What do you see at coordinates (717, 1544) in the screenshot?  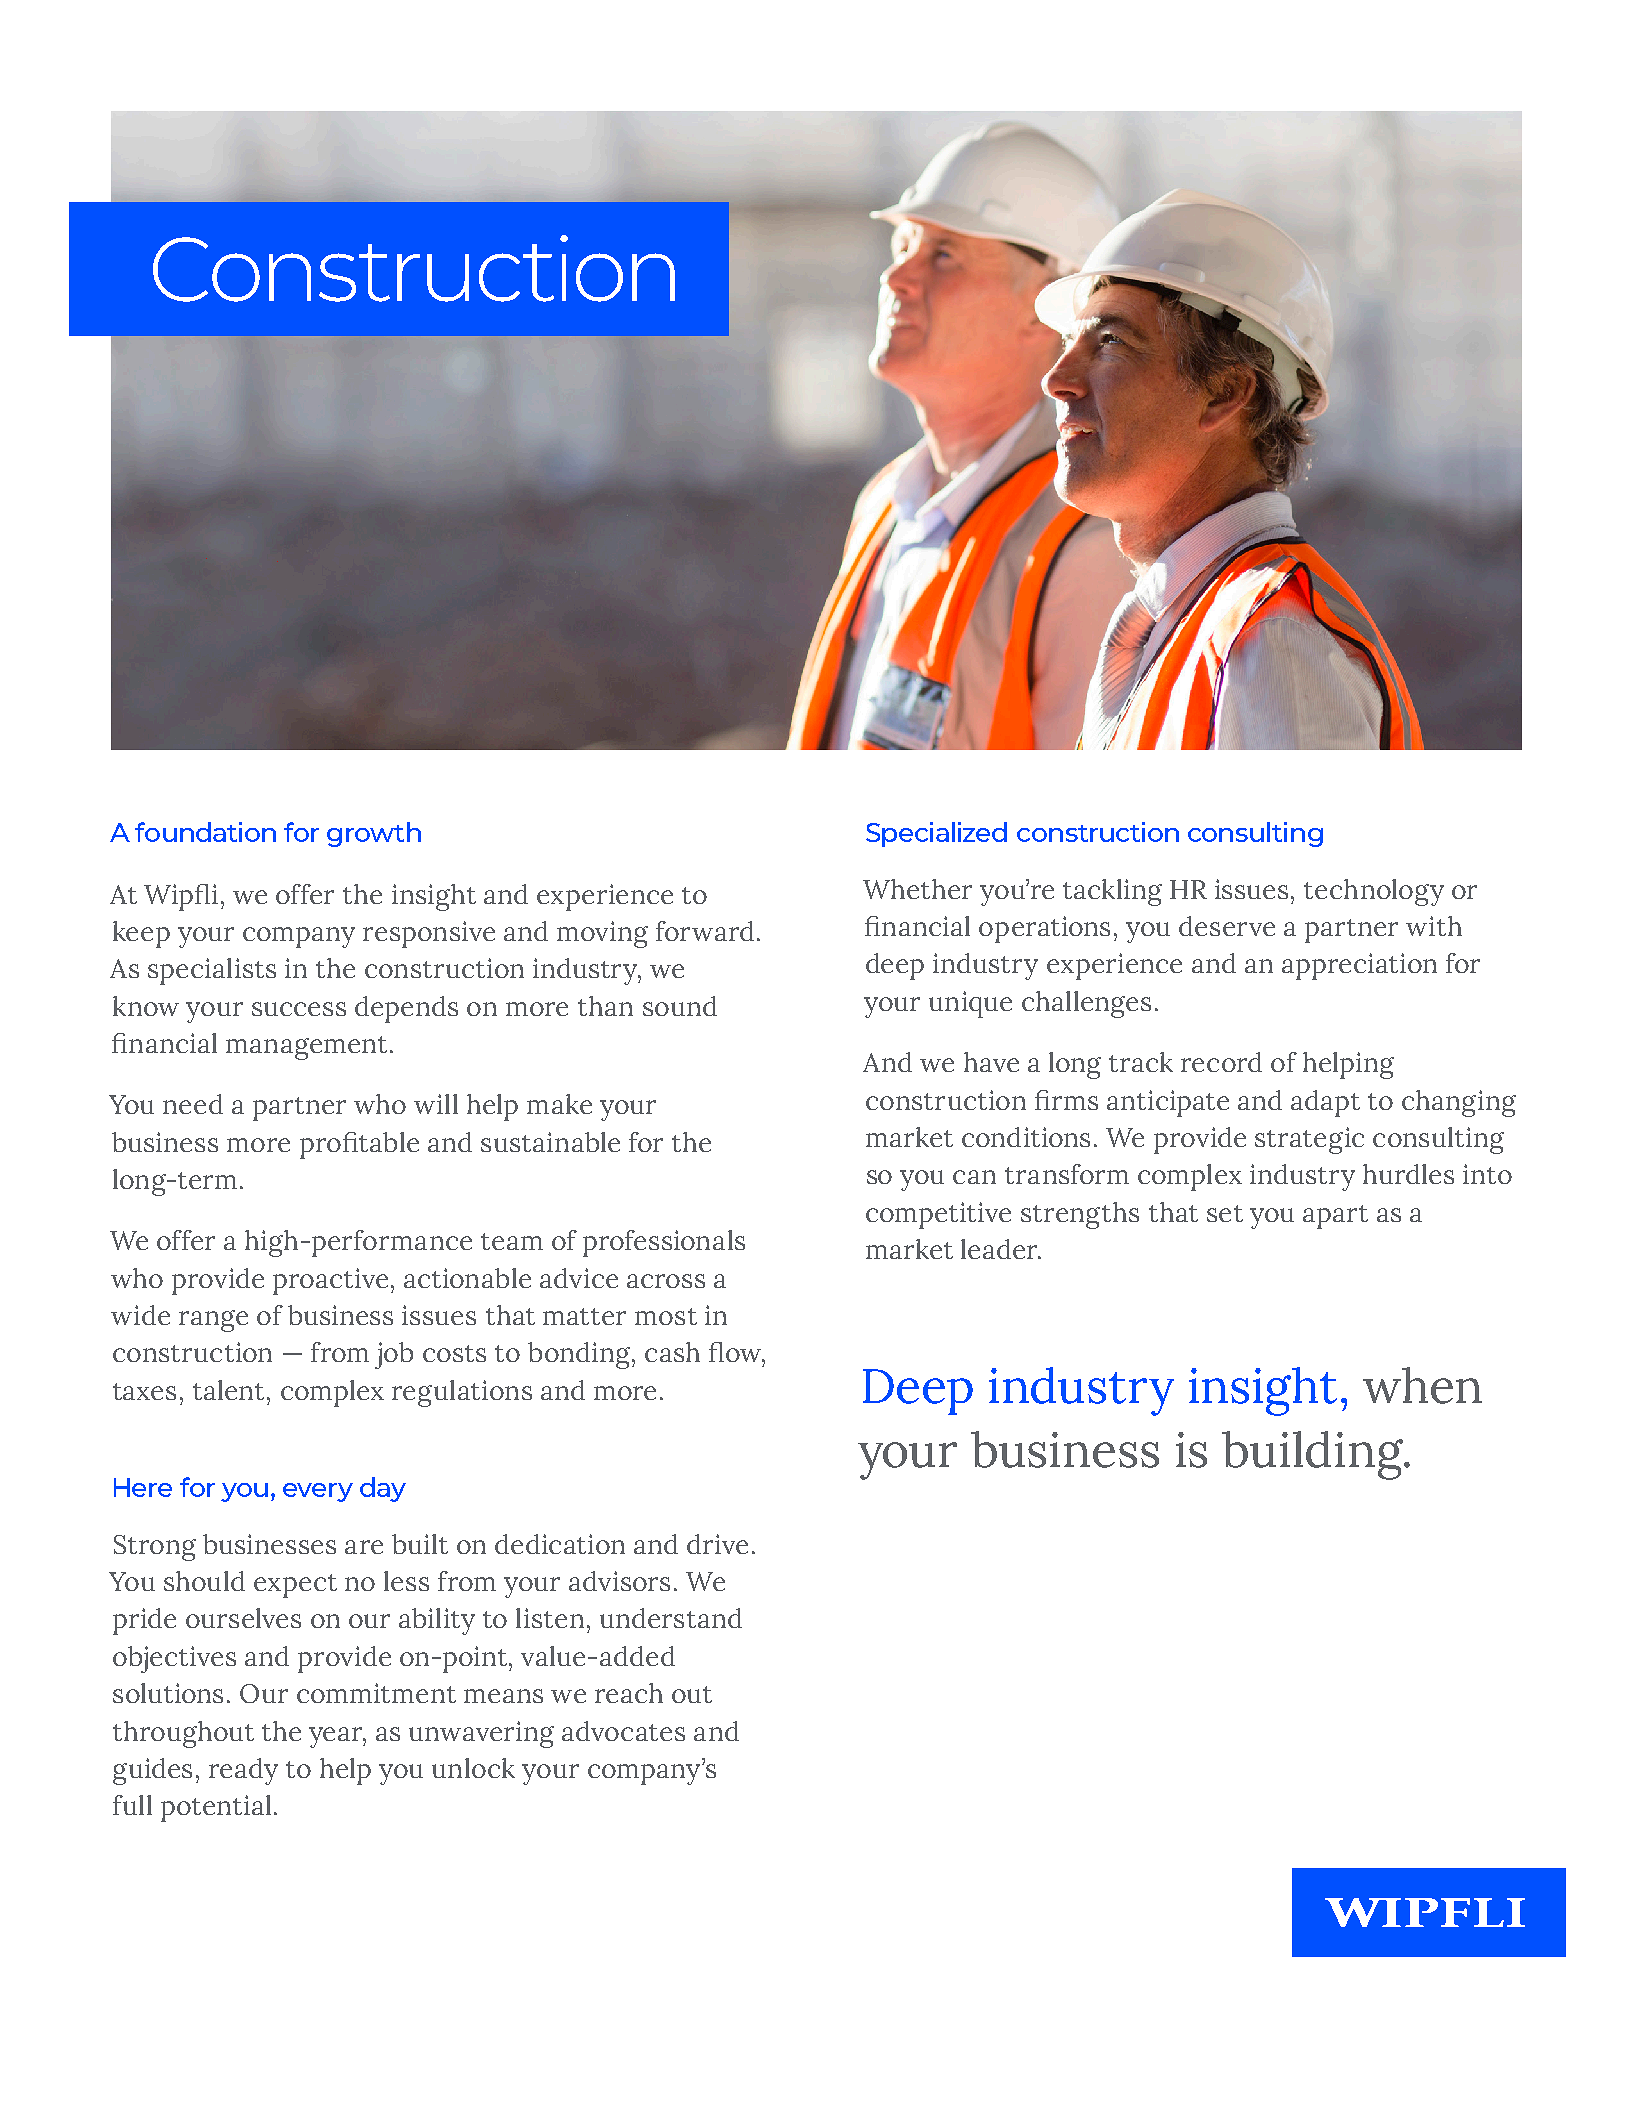 I see `drive` at bounding box center [717, 1544].
